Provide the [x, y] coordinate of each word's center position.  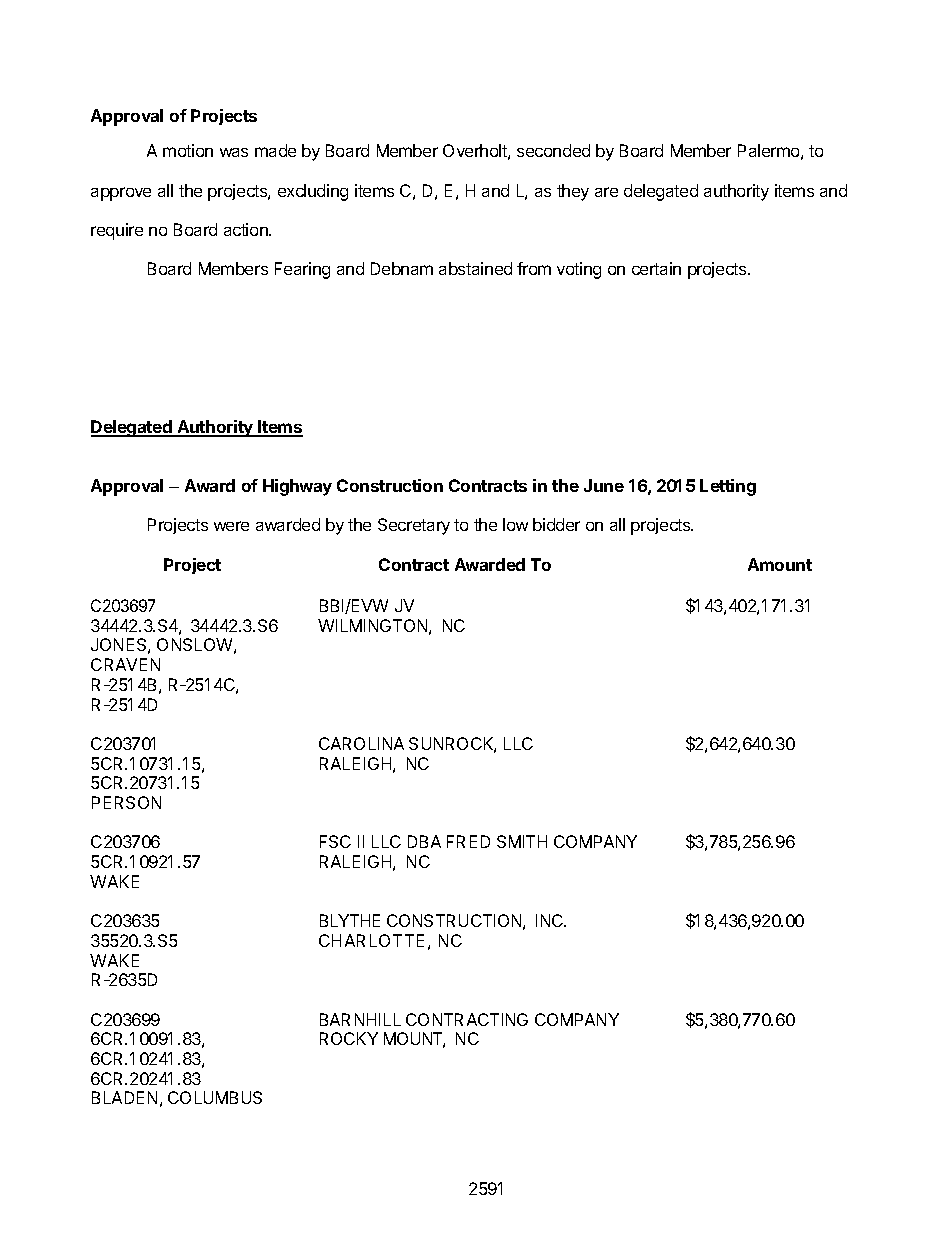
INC [551, 920]
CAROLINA [361, 743]
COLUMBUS [215, 1097]
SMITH [522, 841]
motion [188, 150]
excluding [313, 192]
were [231, 526]
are [606, 192]
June [604, 485]
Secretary [414, 526]
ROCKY [349, 1038]
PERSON [126, 802]
